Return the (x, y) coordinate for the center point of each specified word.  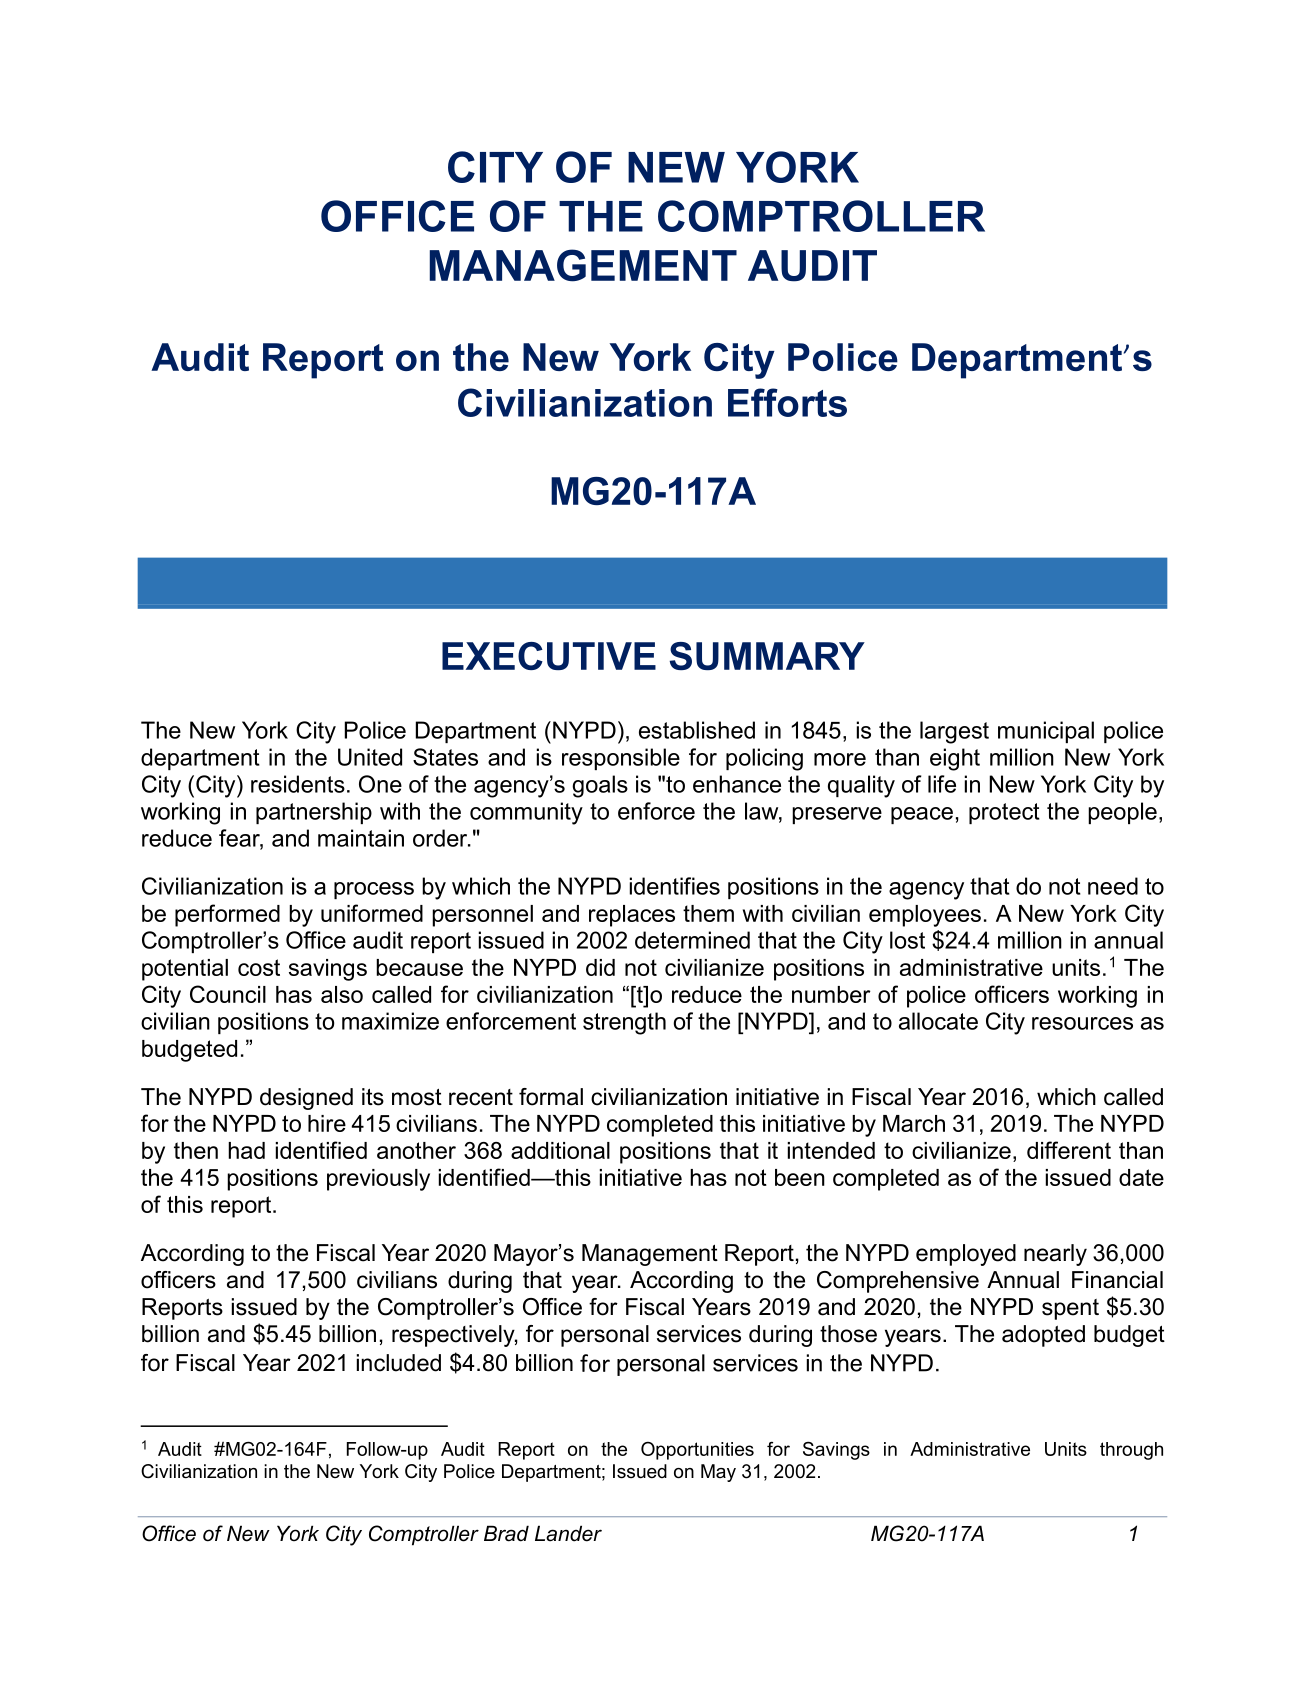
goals (600, 786)
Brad (506, 1533)
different (1069, 1150)
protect (1004, 813)
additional (560, 1150)
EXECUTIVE (549, 656)
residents (298, 784)
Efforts (787, 402)
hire (327, 1123)
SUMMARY (767, 656)
